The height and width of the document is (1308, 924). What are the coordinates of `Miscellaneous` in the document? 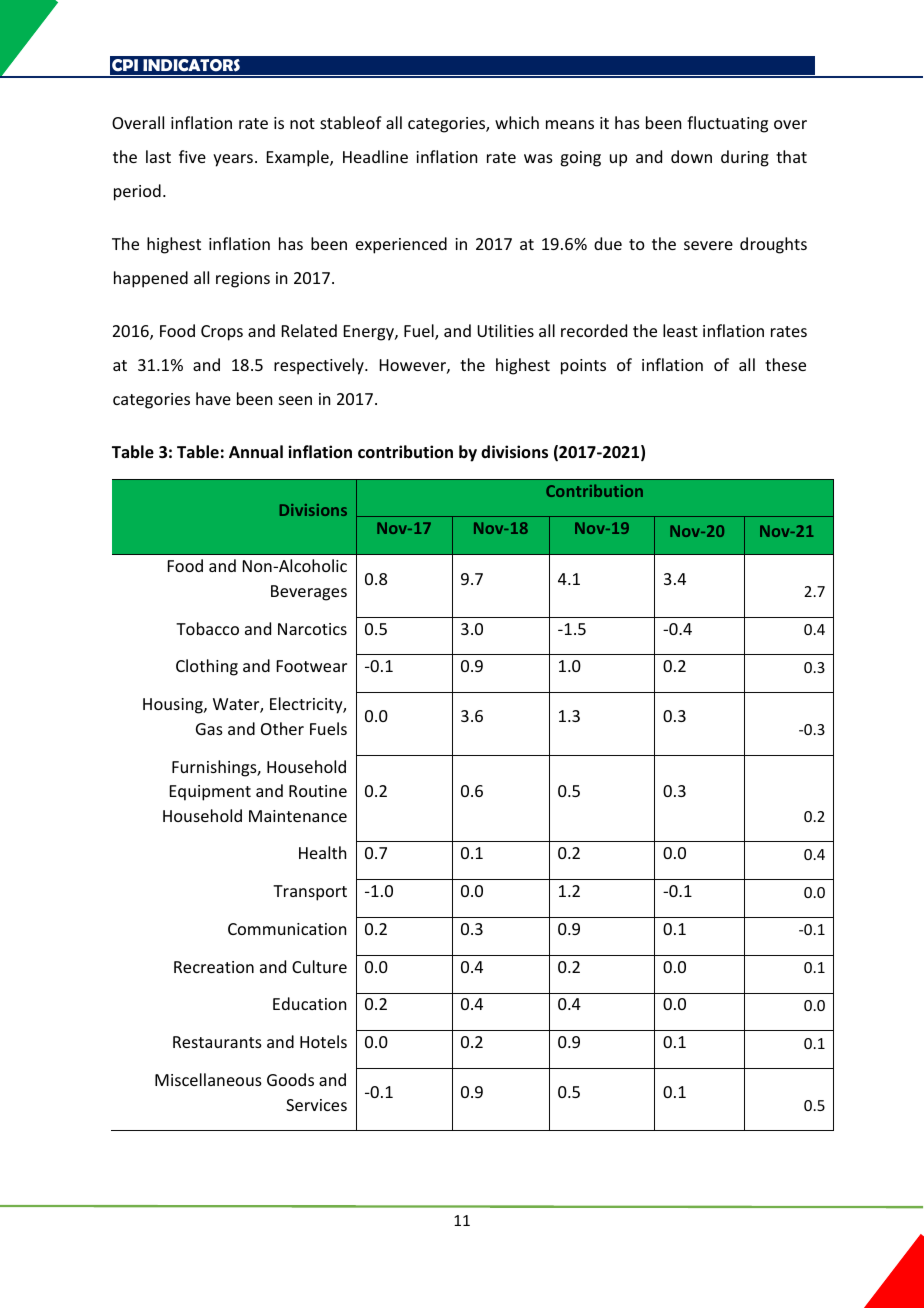 It's located at (208, 1079).
